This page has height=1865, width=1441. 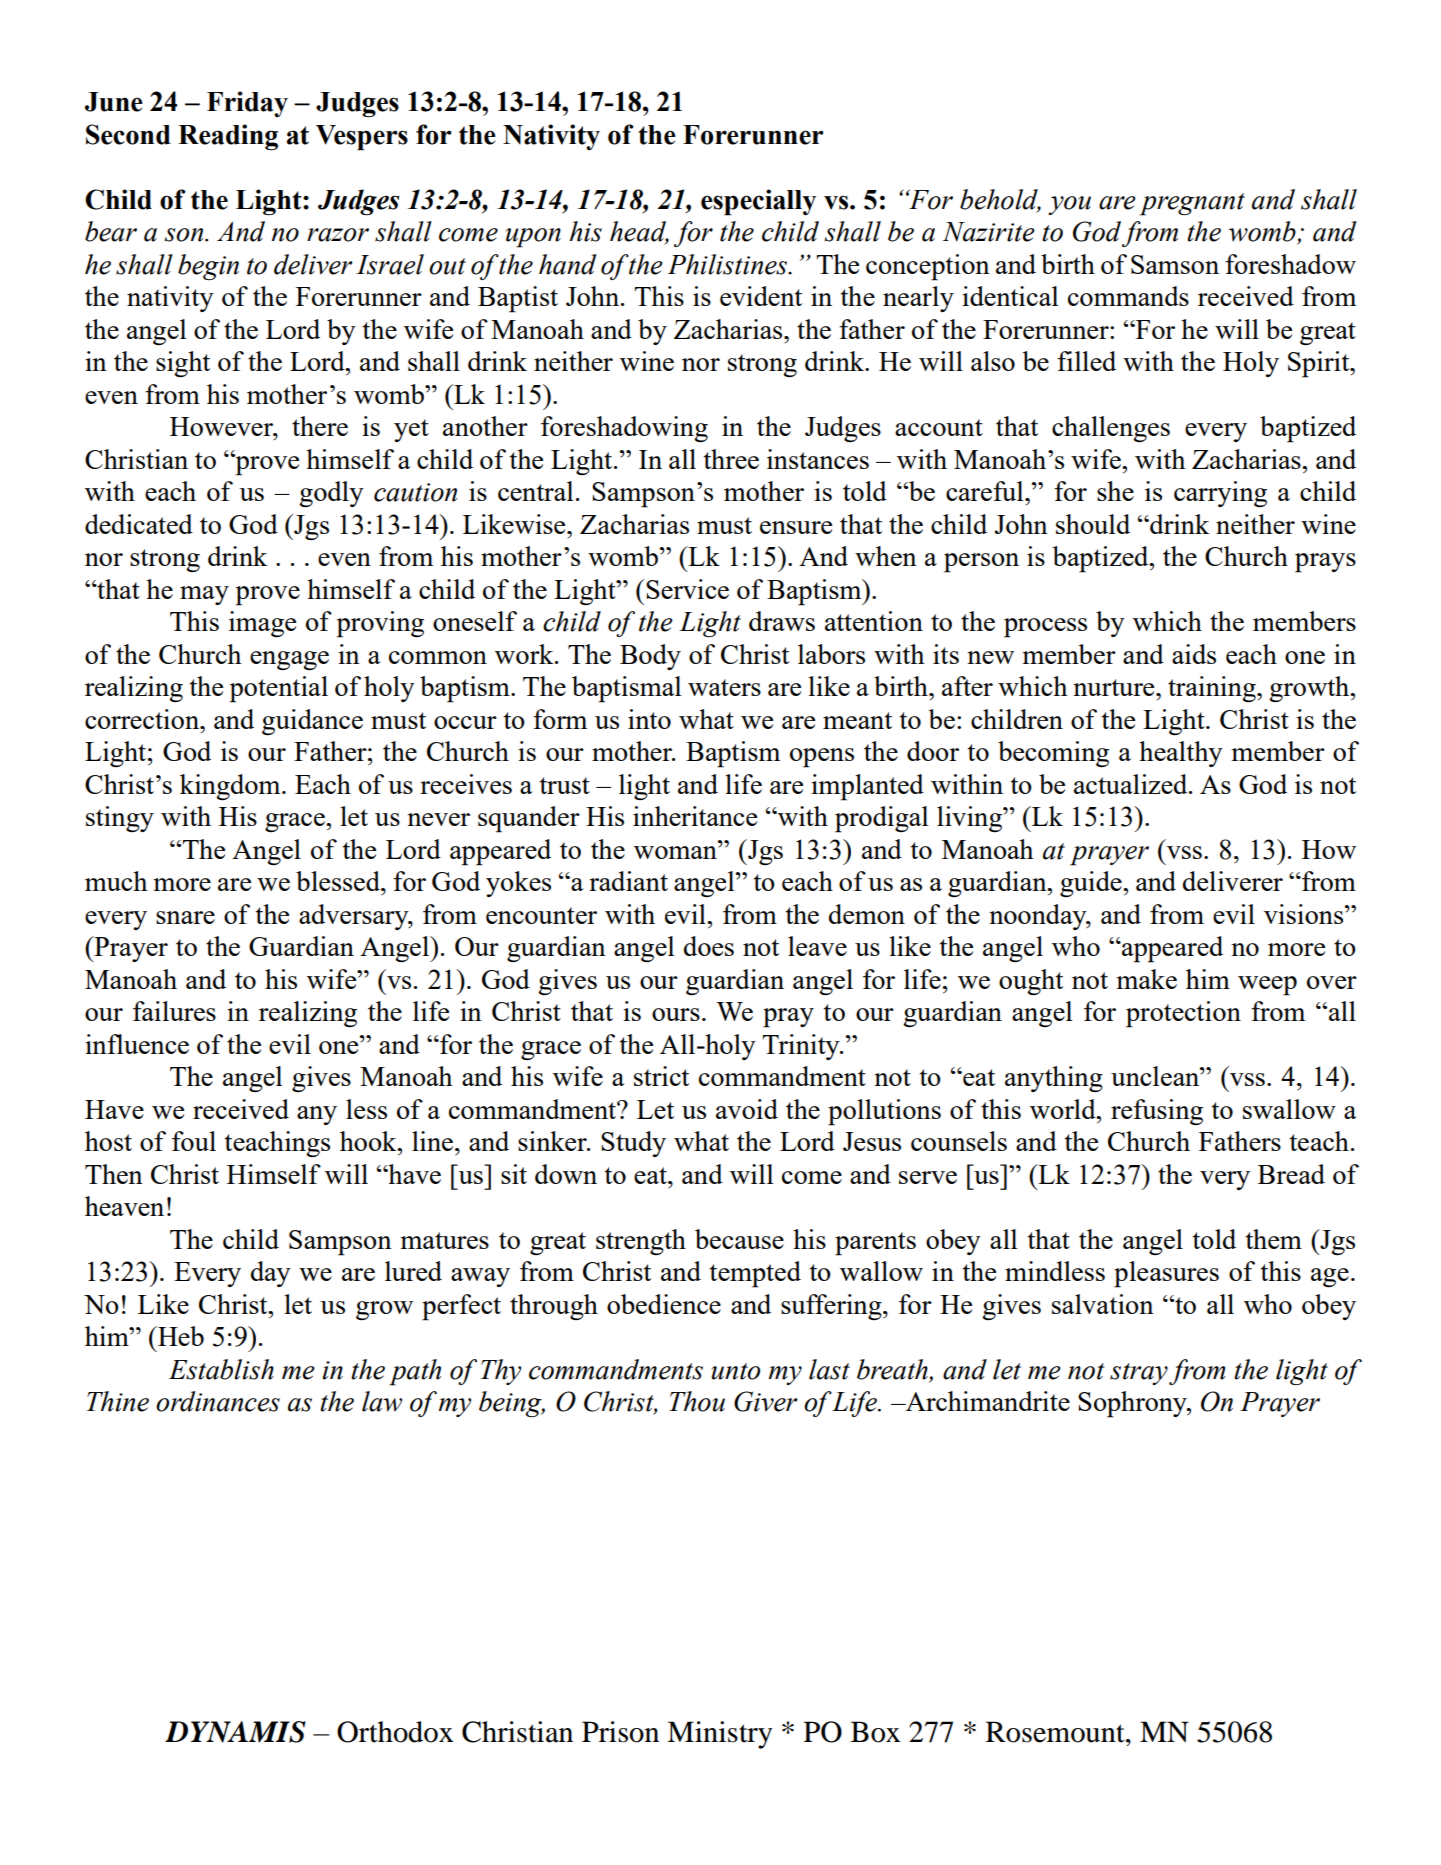 What do you see at coordinates (758, 202) in the page?
I see `especially` at bounding box center [758, 202].
